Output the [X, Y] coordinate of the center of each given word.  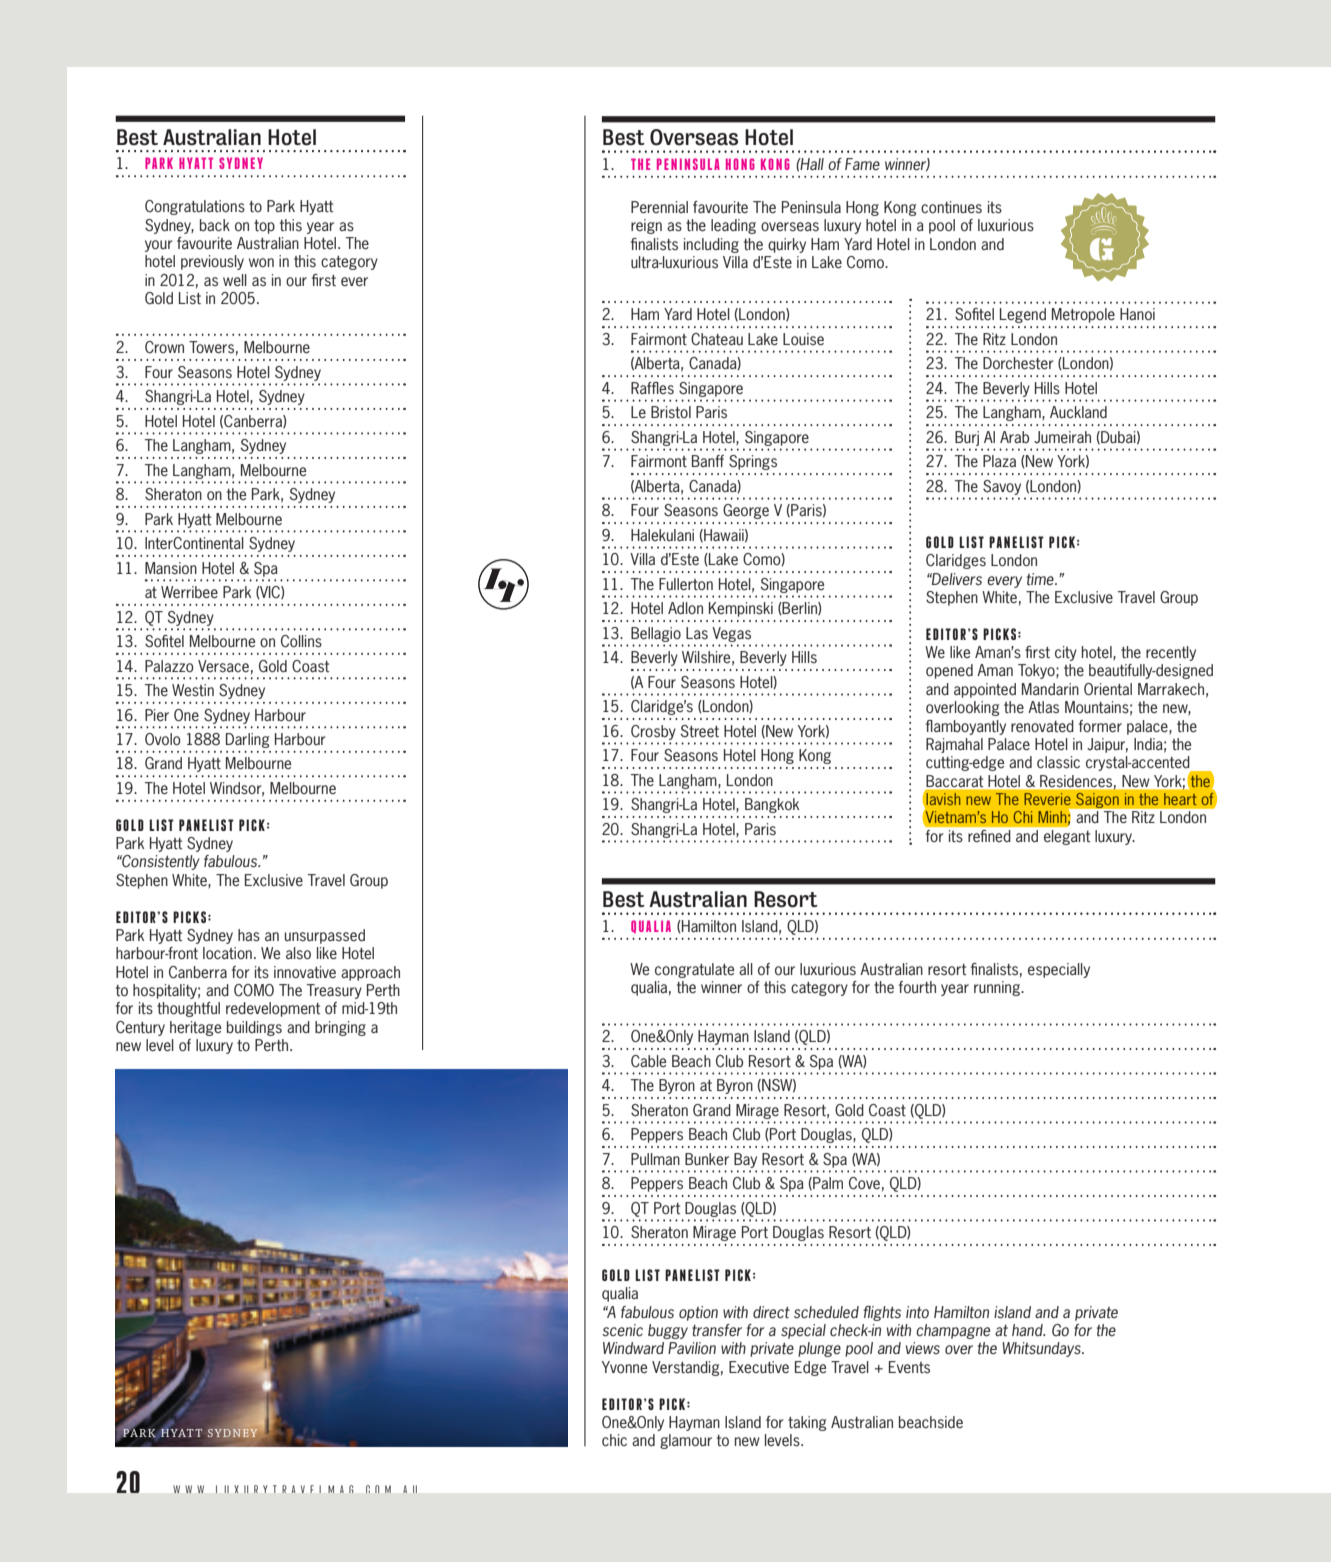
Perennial [659, 207]
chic [614, 1440]
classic [1058, 762]
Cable [648, 1061]
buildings [254, 1028]
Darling [247, 740]
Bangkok [772, 805]
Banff [708, 461]
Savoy [1002, 487]
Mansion [171, 568]
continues [951, 207]
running [998, 988]
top [264, 227]
